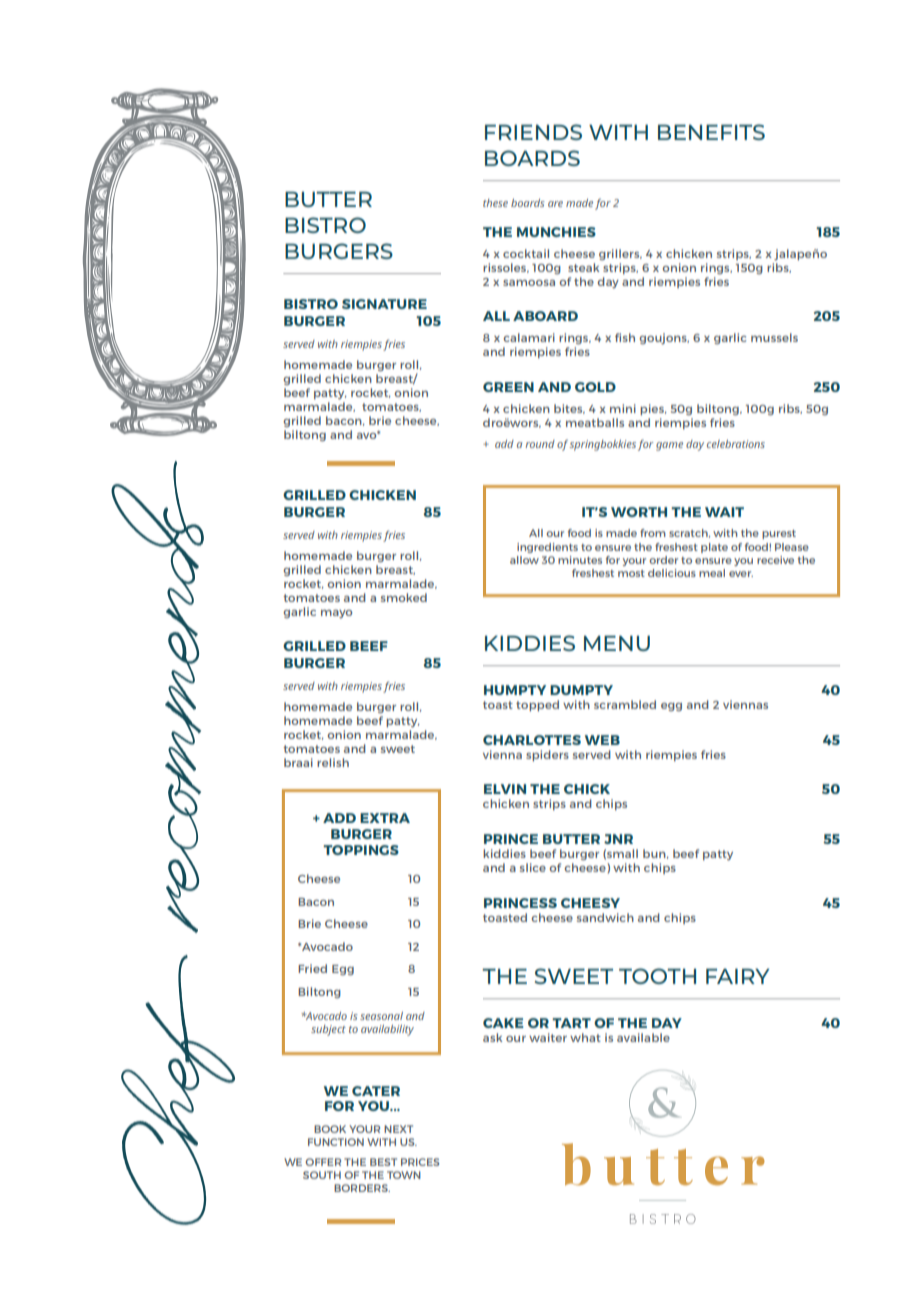  Describe the element at coordinates (336, 614) in the screenshot. I see `mayo` at that location.
